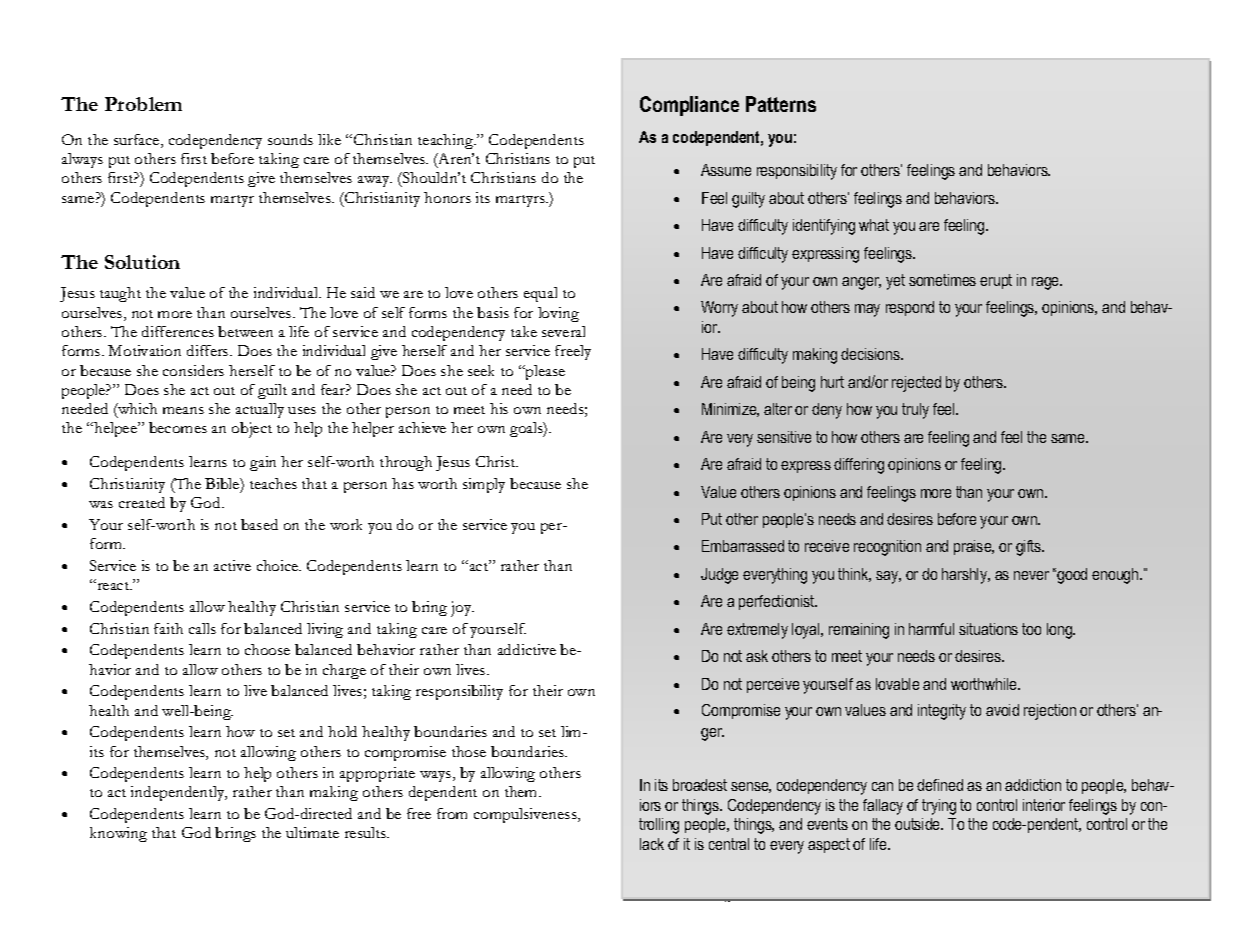 This screenshot has height=952, width=1233. What do you see at coordinates (781, 104) in the screenshot?
I see `Patterns` at bounding box center [781, 104].
